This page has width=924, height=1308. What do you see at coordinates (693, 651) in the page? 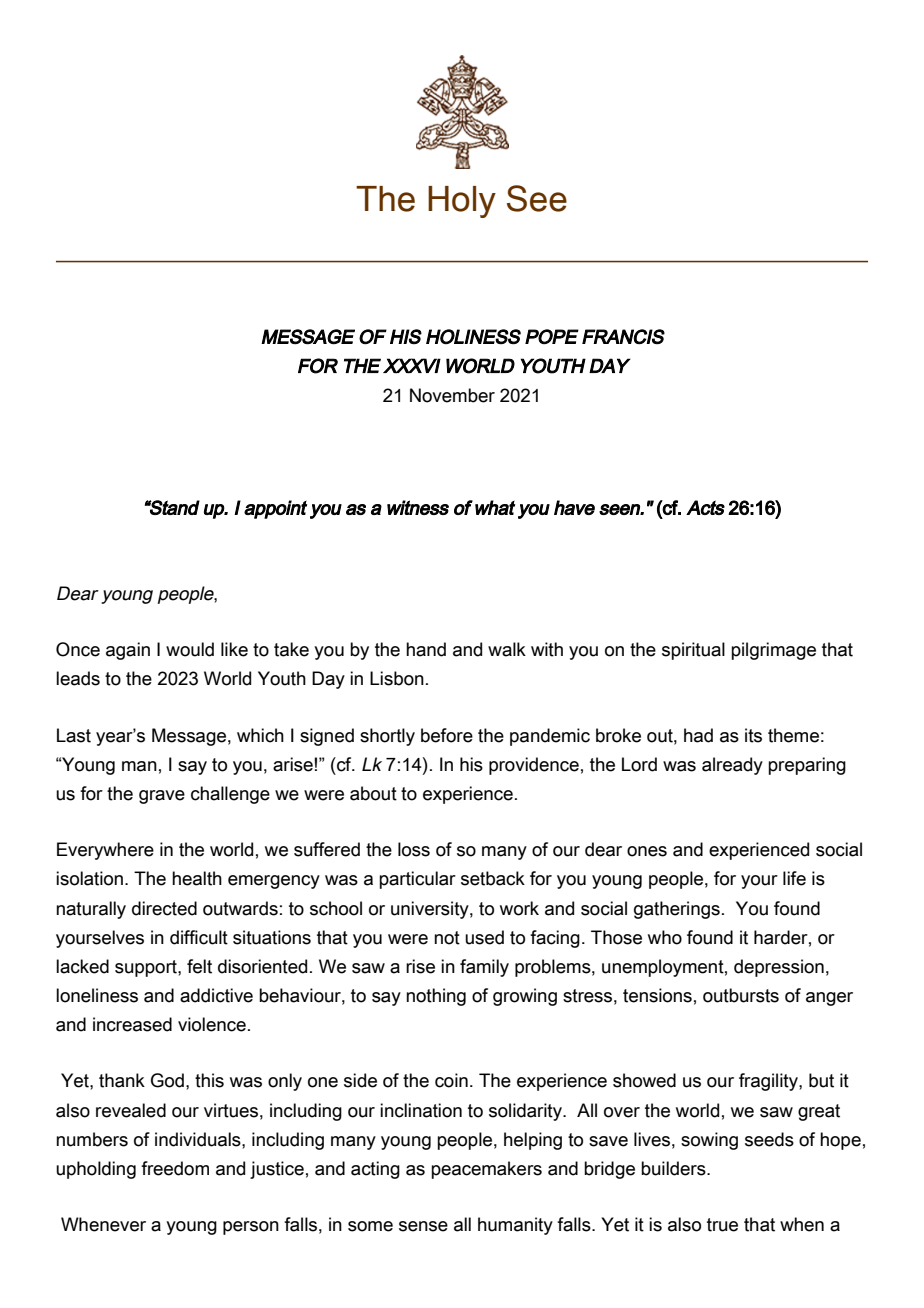
I see `spiritual` at bounding box center [693, 651].
